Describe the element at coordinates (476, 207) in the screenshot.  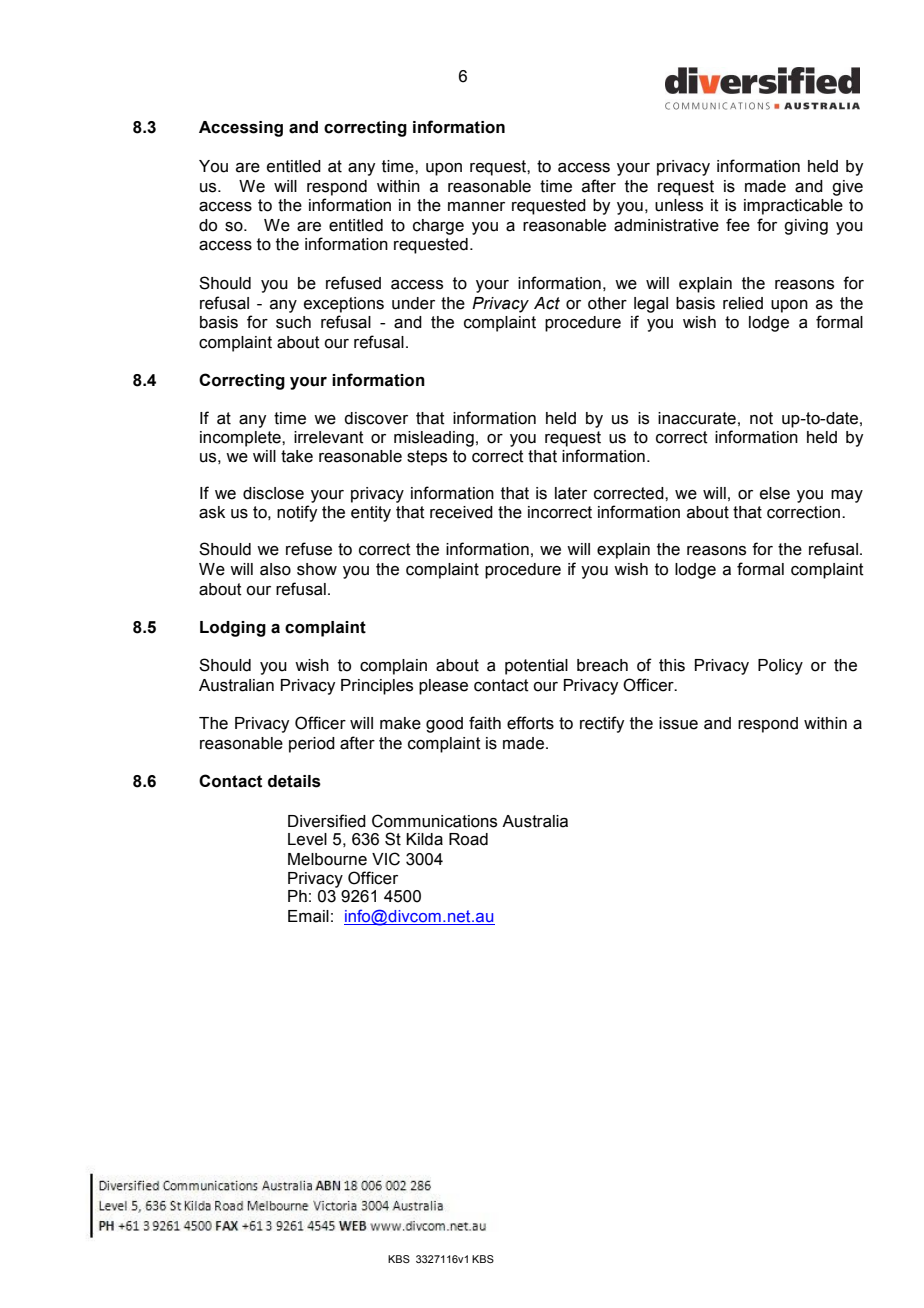
I see `manner` at that location.
